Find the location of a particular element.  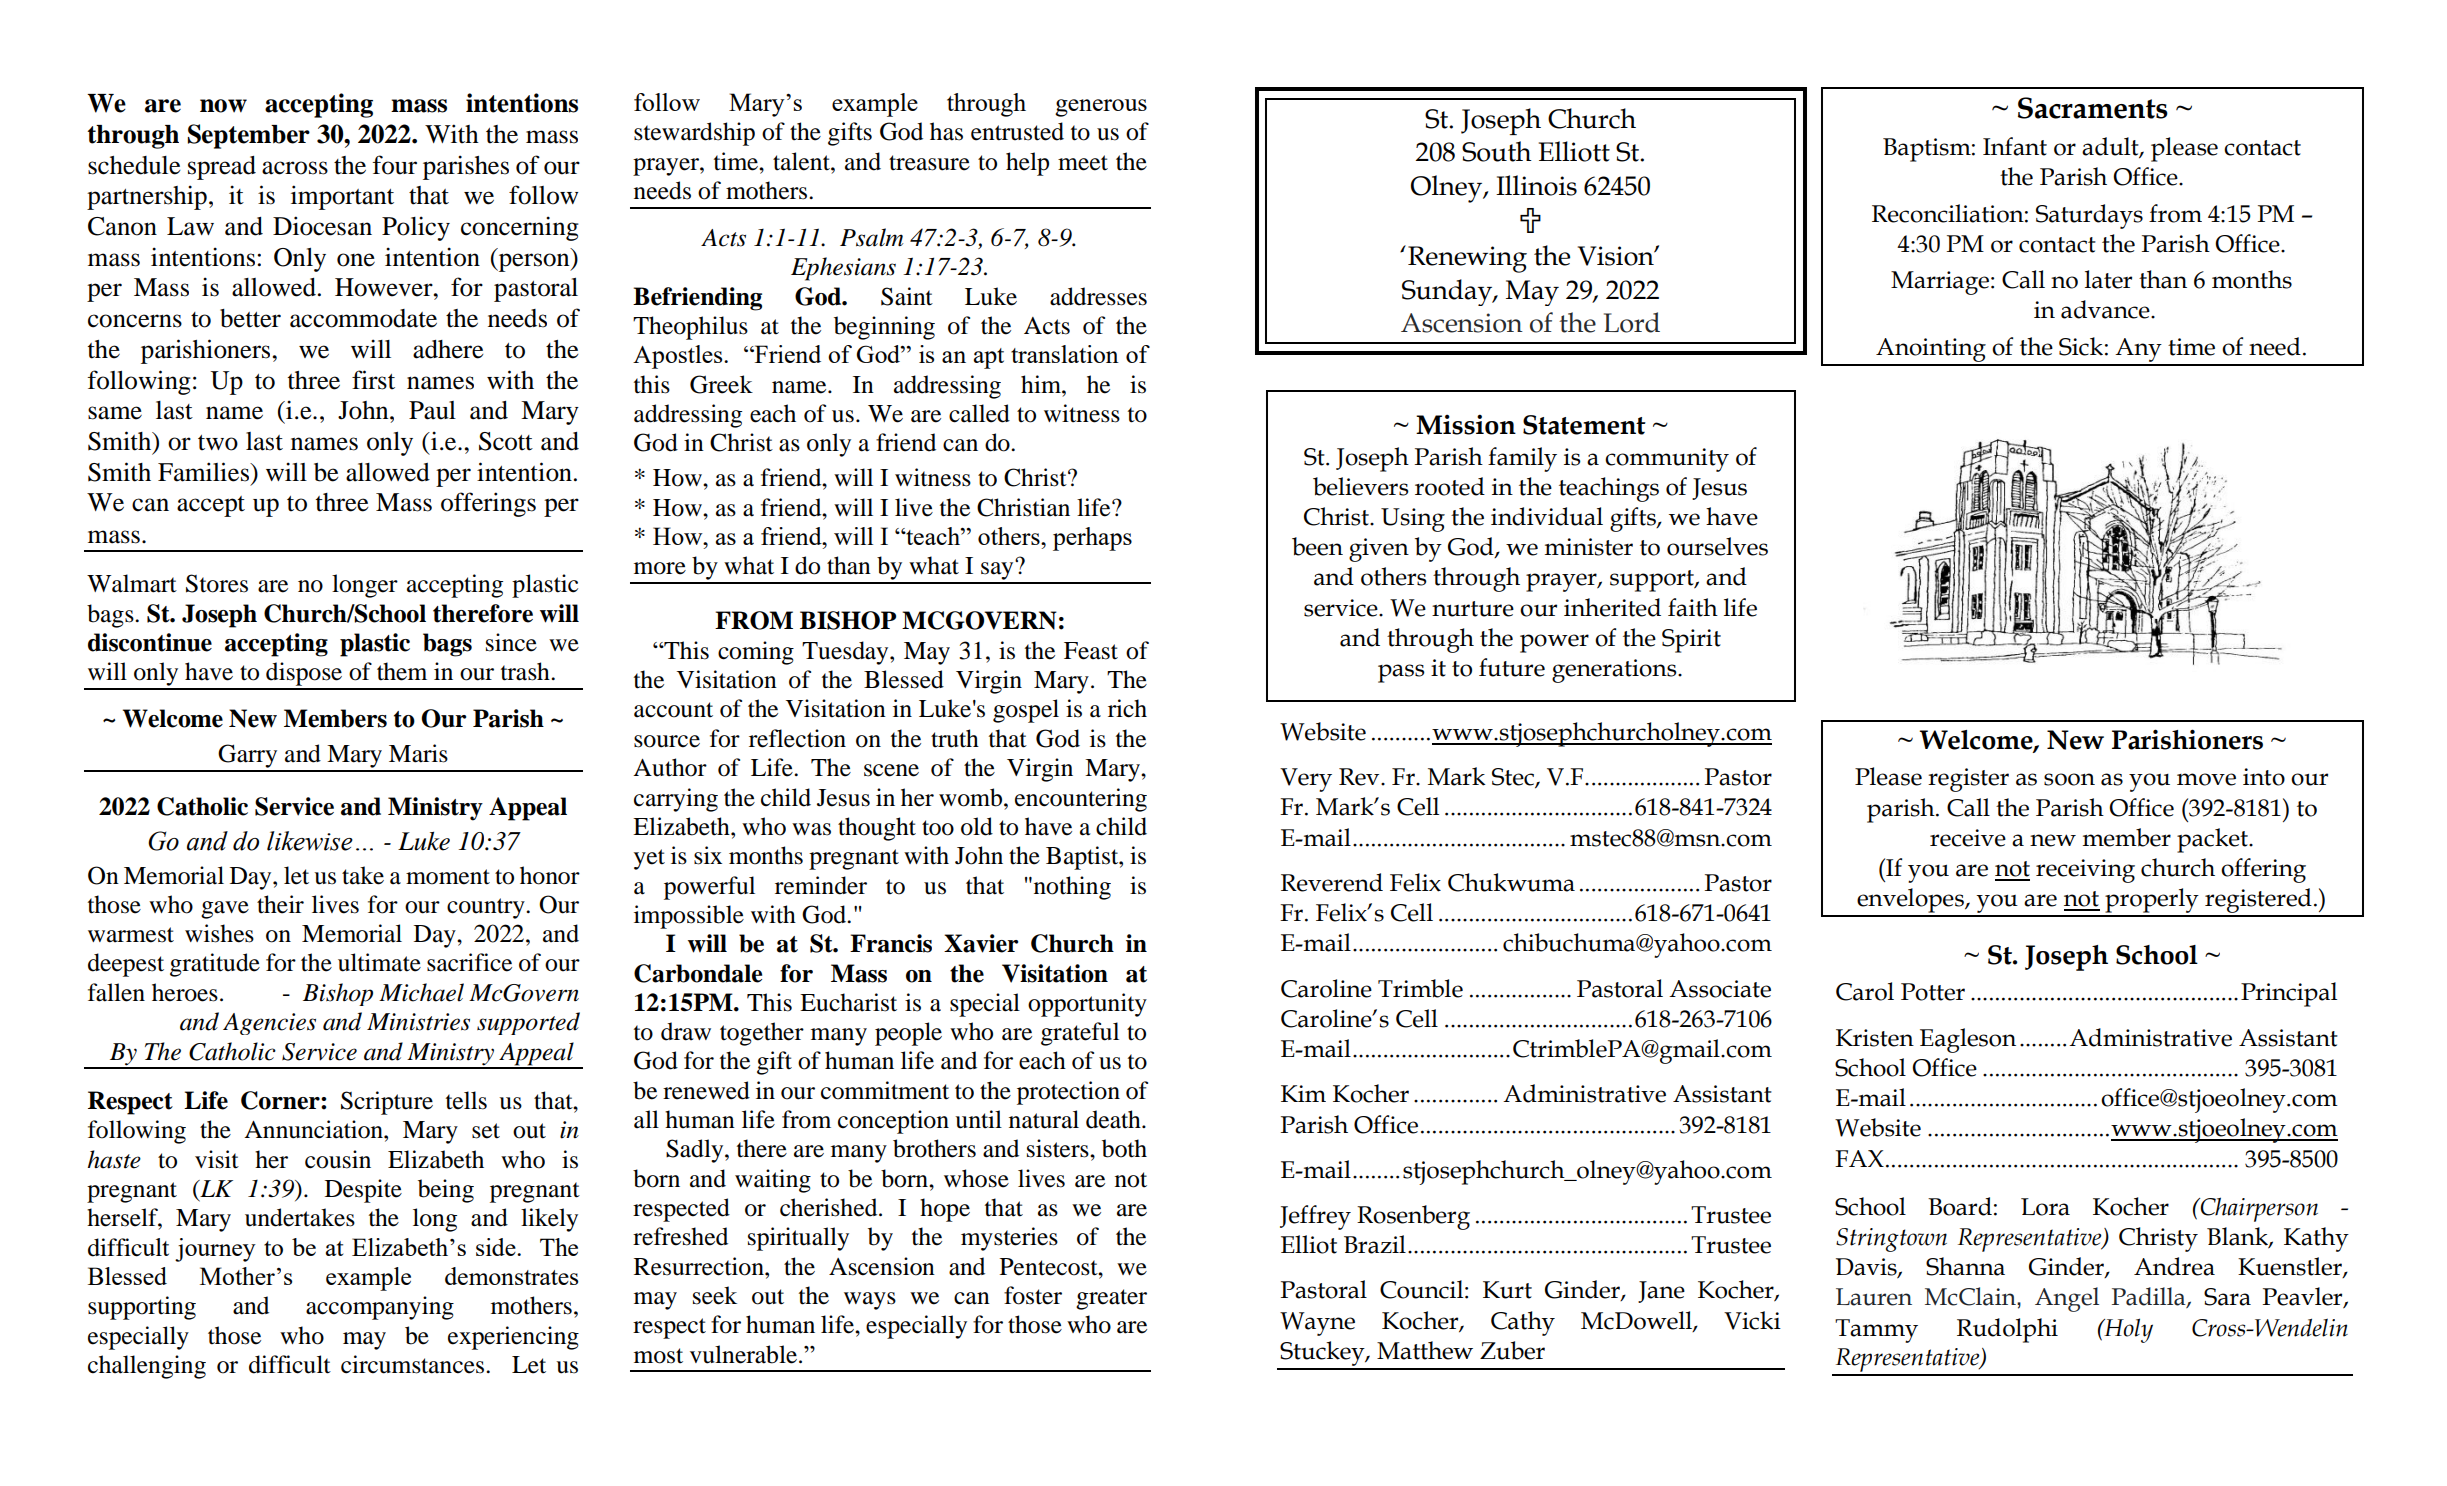

accompanying is located at coordinates (380, 1308).
